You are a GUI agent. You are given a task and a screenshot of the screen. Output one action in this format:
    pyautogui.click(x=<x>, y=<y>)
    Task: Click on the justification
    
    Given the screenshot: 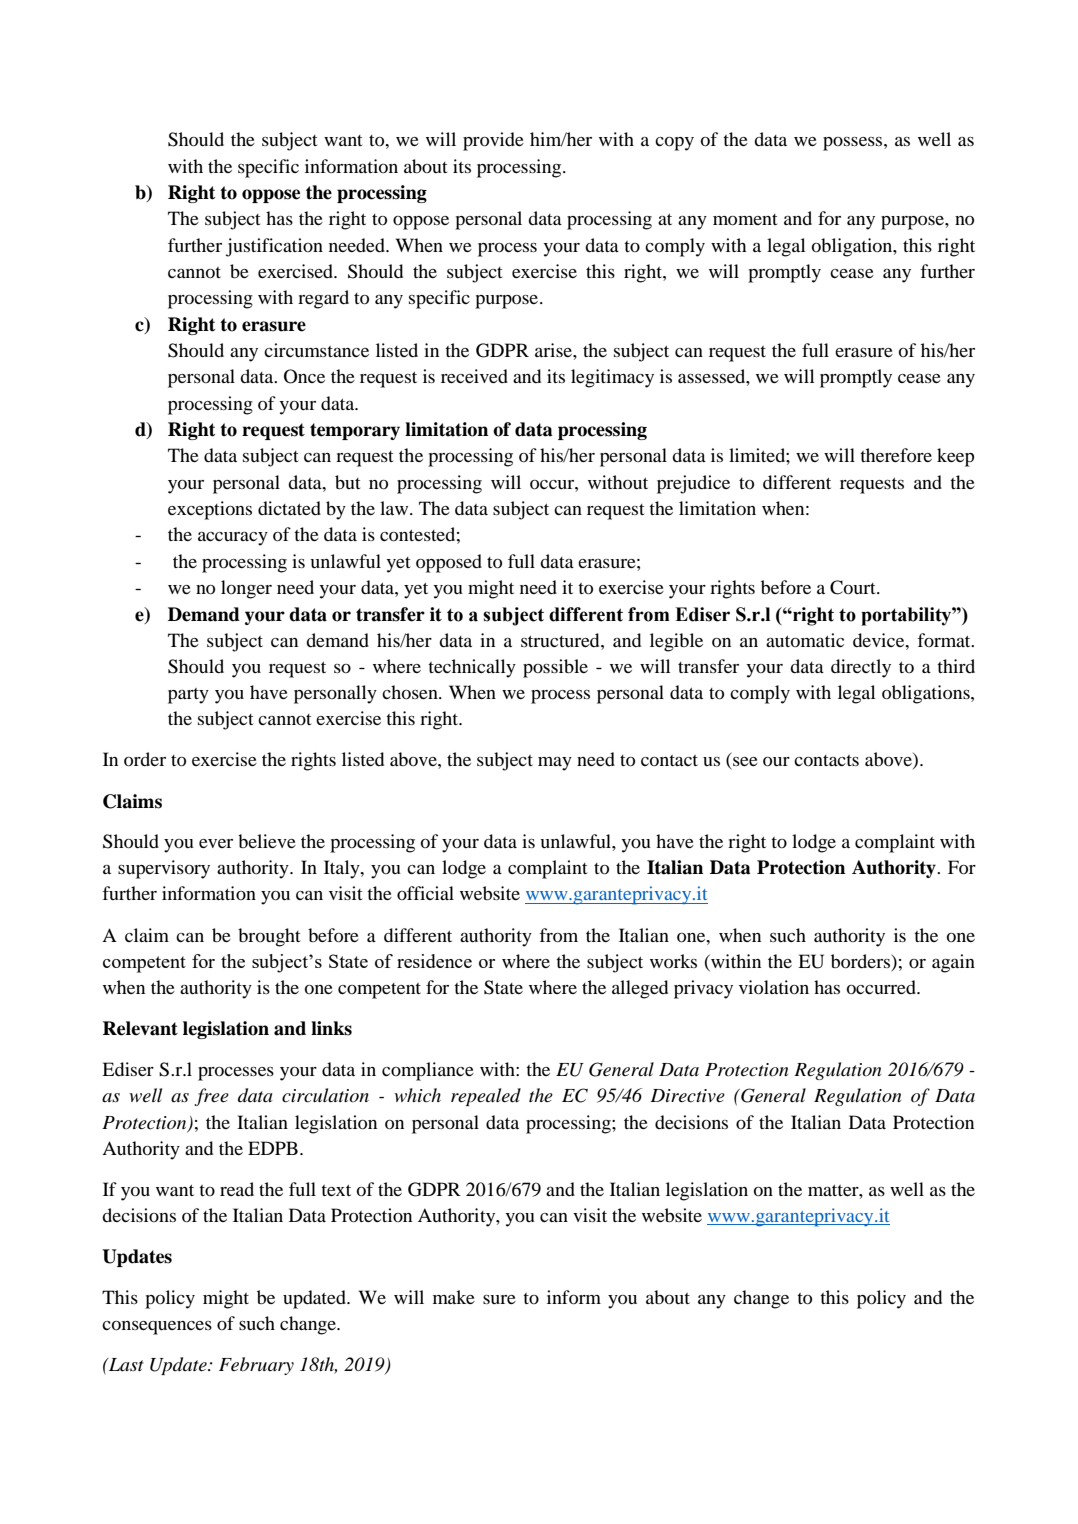 What is the action you would take?
    pyautogui.click(x=274, y=247)
